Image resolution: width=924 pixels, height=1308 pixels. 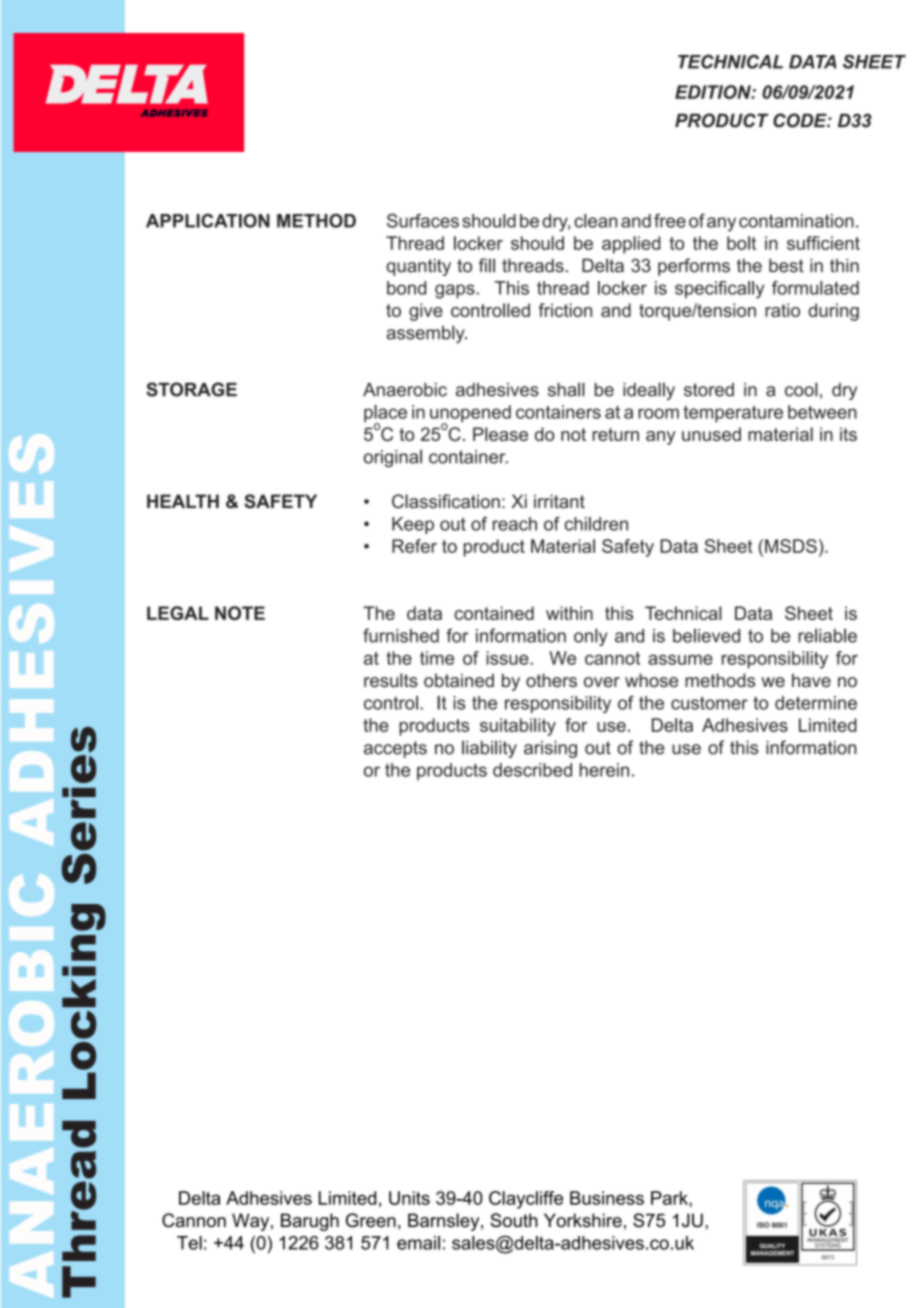 What do you see at coordinates (194, 1220) in the page?
I see `Cannon` at bounding box center [194, 1220].
